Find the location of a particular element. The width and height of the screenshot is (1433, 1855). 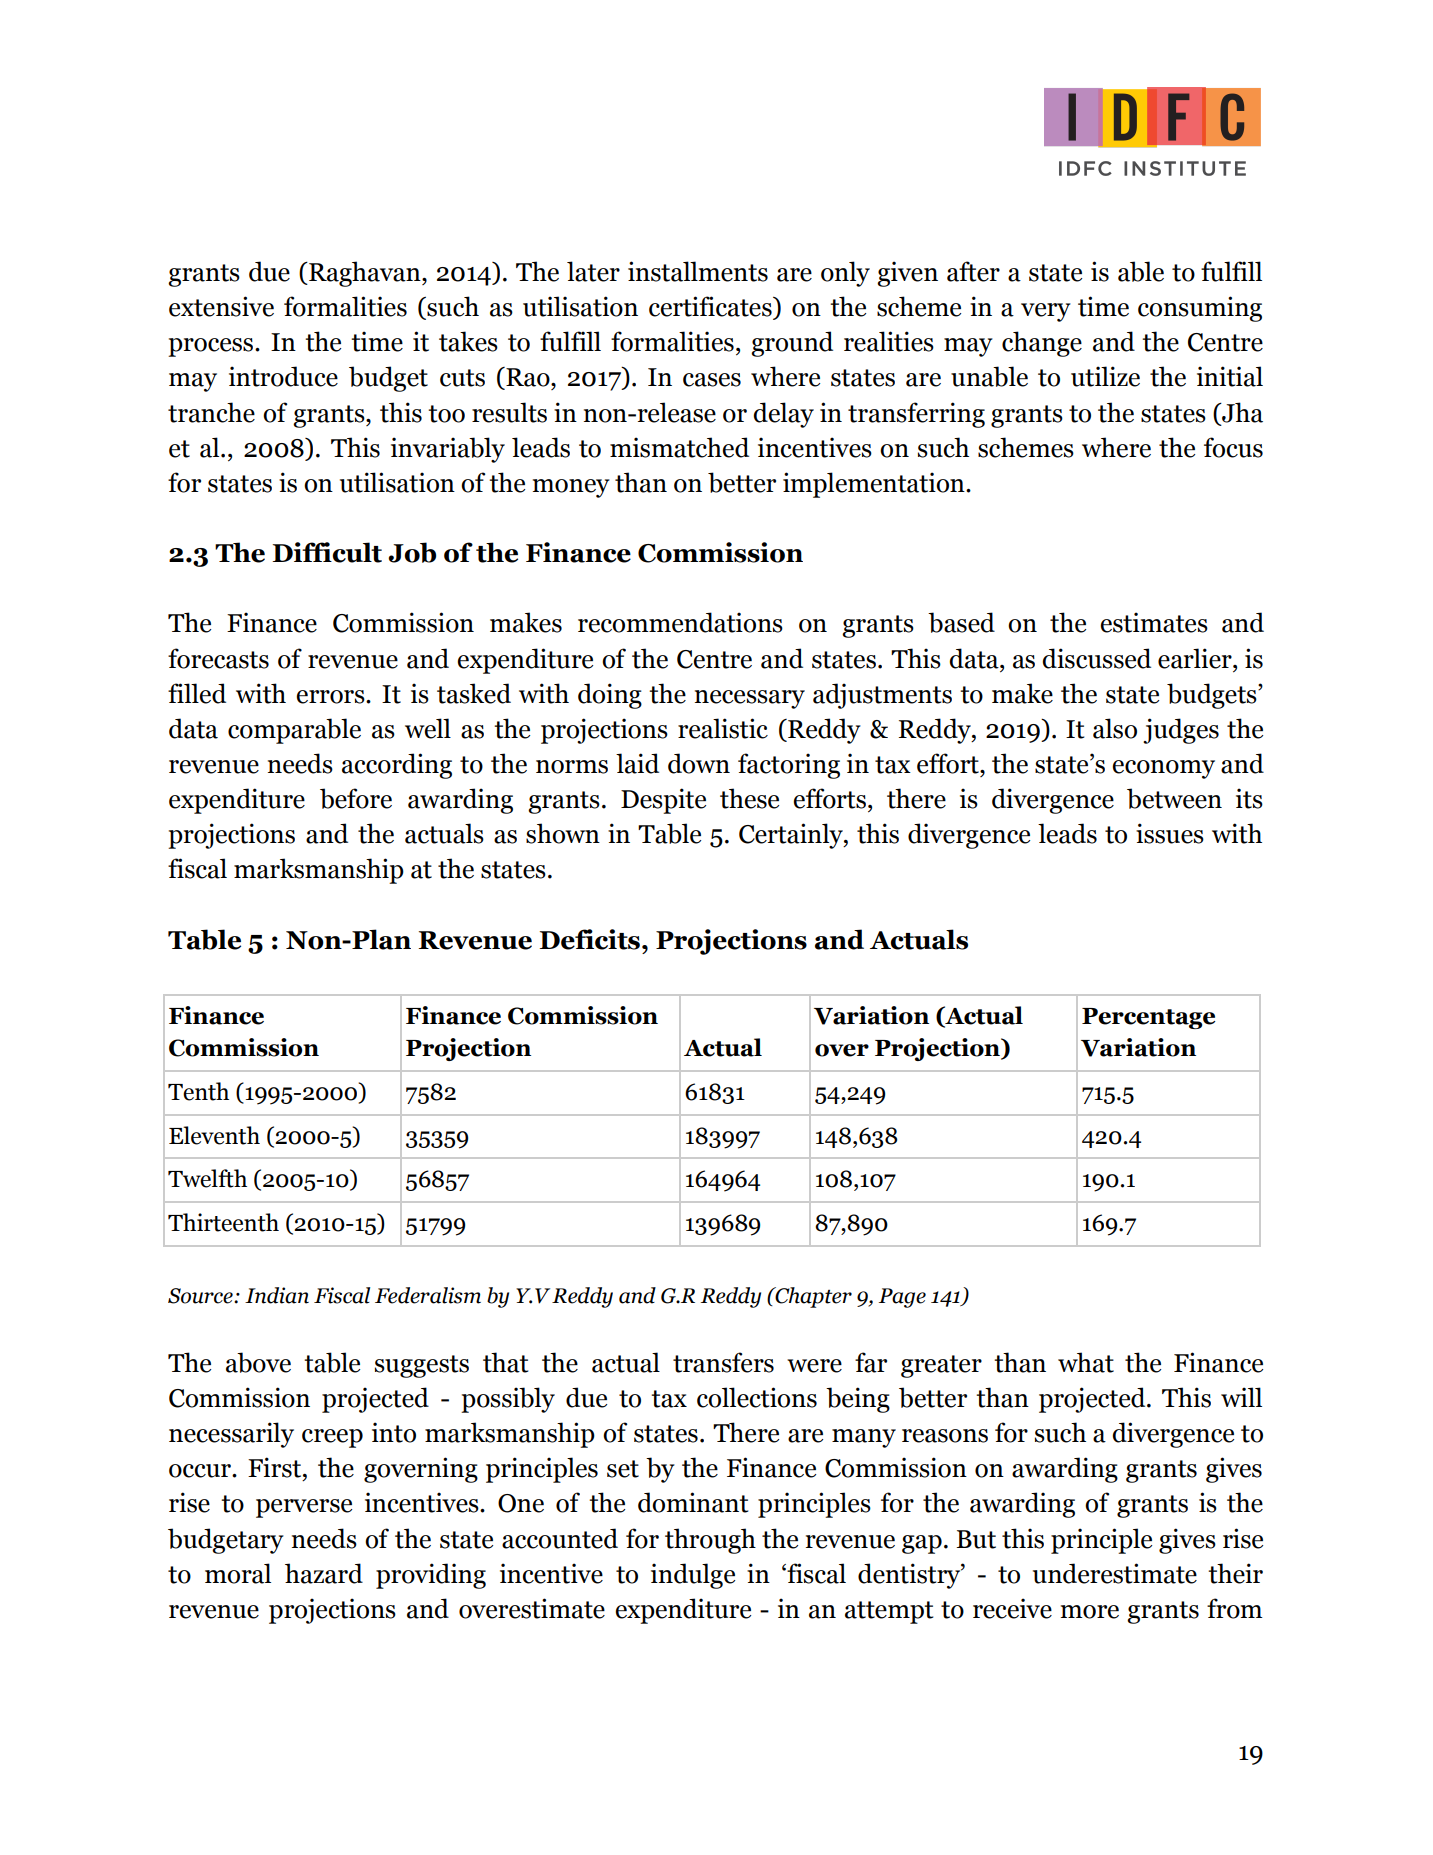

underestimate is located at coordinates (1115, 1573).
